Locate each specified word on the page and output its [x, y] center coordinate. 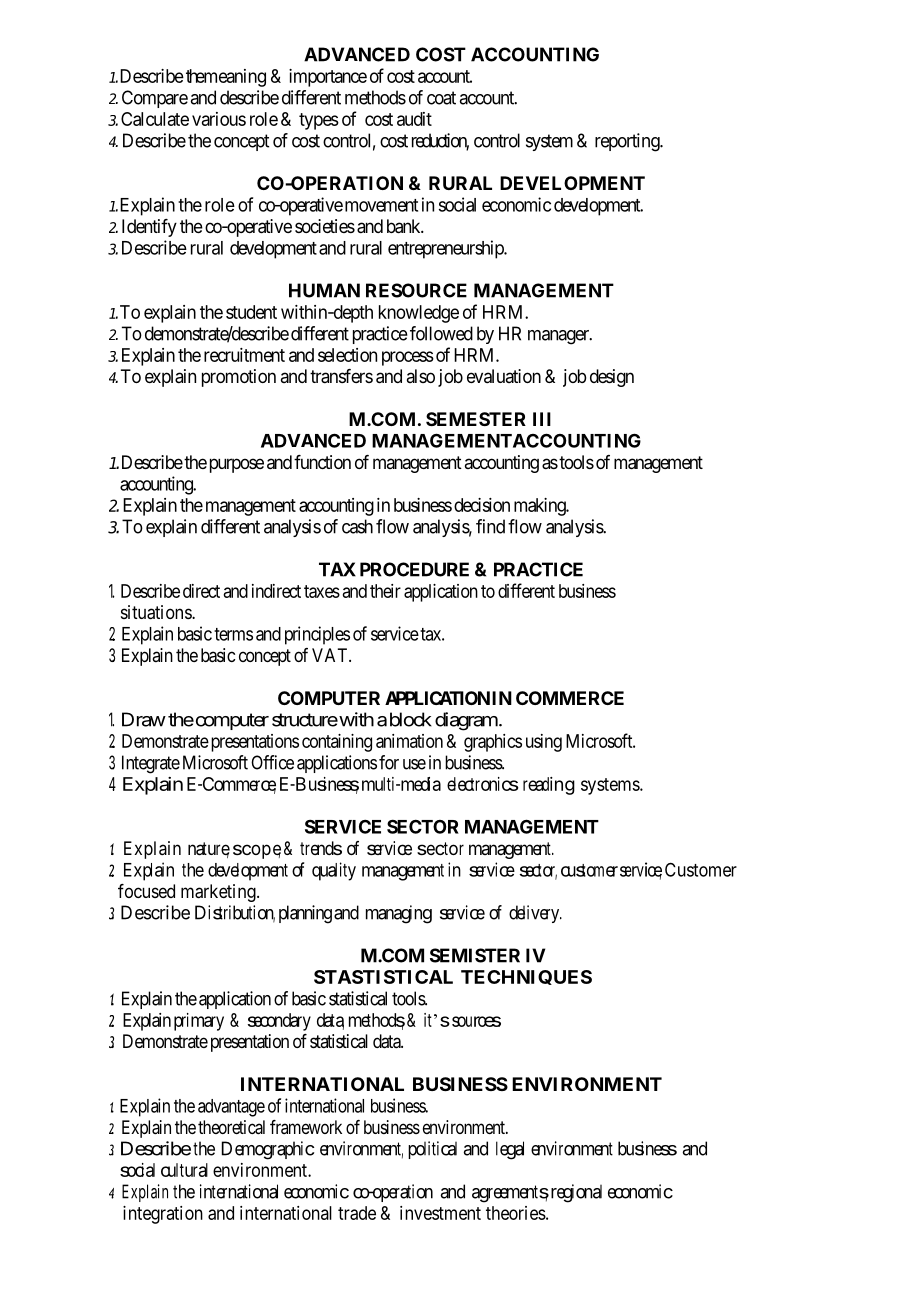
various [219, 119]
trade [357, 1213]
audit [414, 119]
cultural [184, 1170]
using [544, 743]
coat [441, 98]
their [385, 591]
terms [233, 634]
